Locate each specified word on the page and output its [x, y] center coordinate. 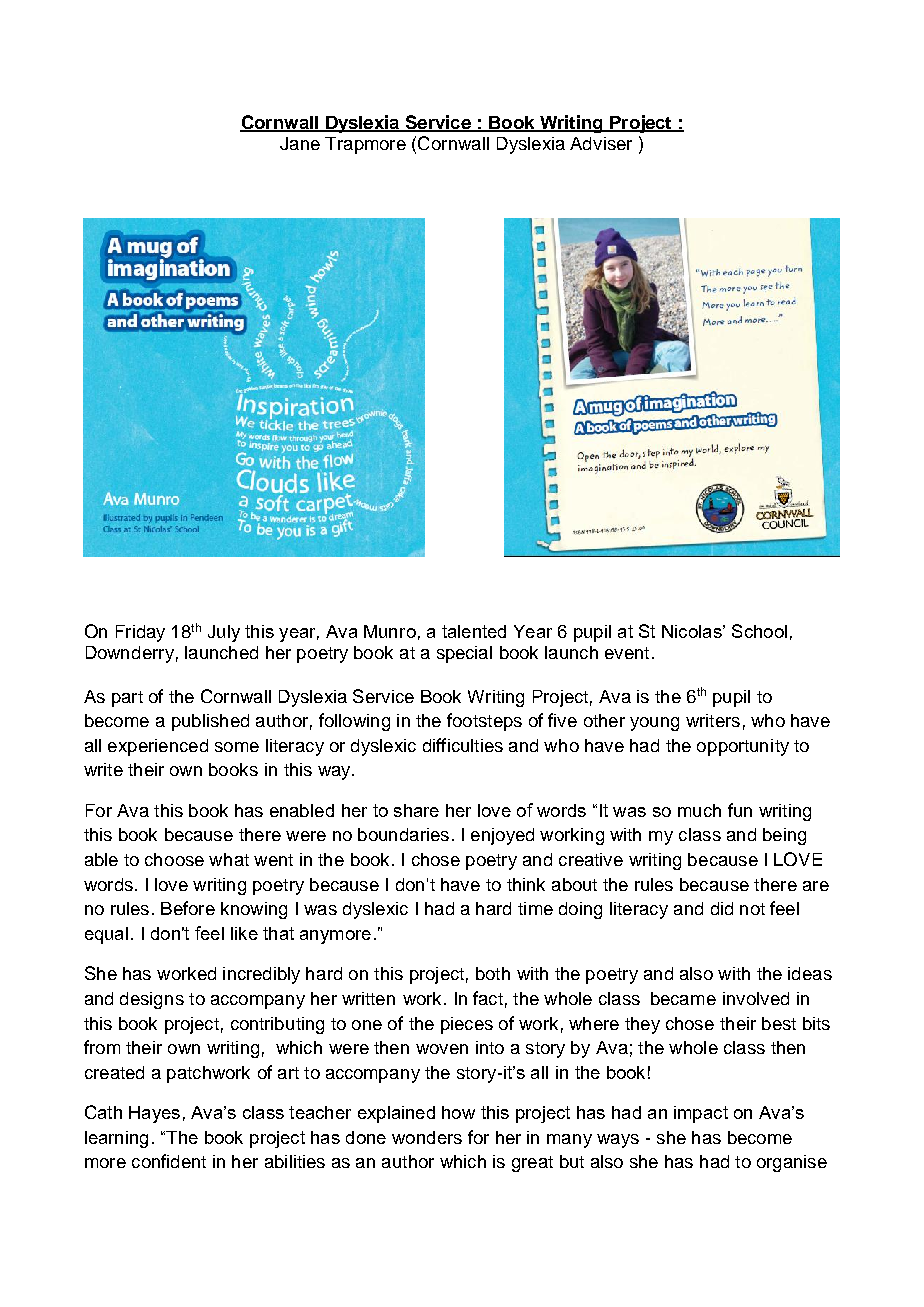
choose [174, 859]
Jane [300, 143]
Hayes [154, 1114]
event [627, 653]
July [224, 633]
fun [740, 810]
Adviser [601, 143]
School [759, 631]
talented [474, 631]
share [416, 810]
